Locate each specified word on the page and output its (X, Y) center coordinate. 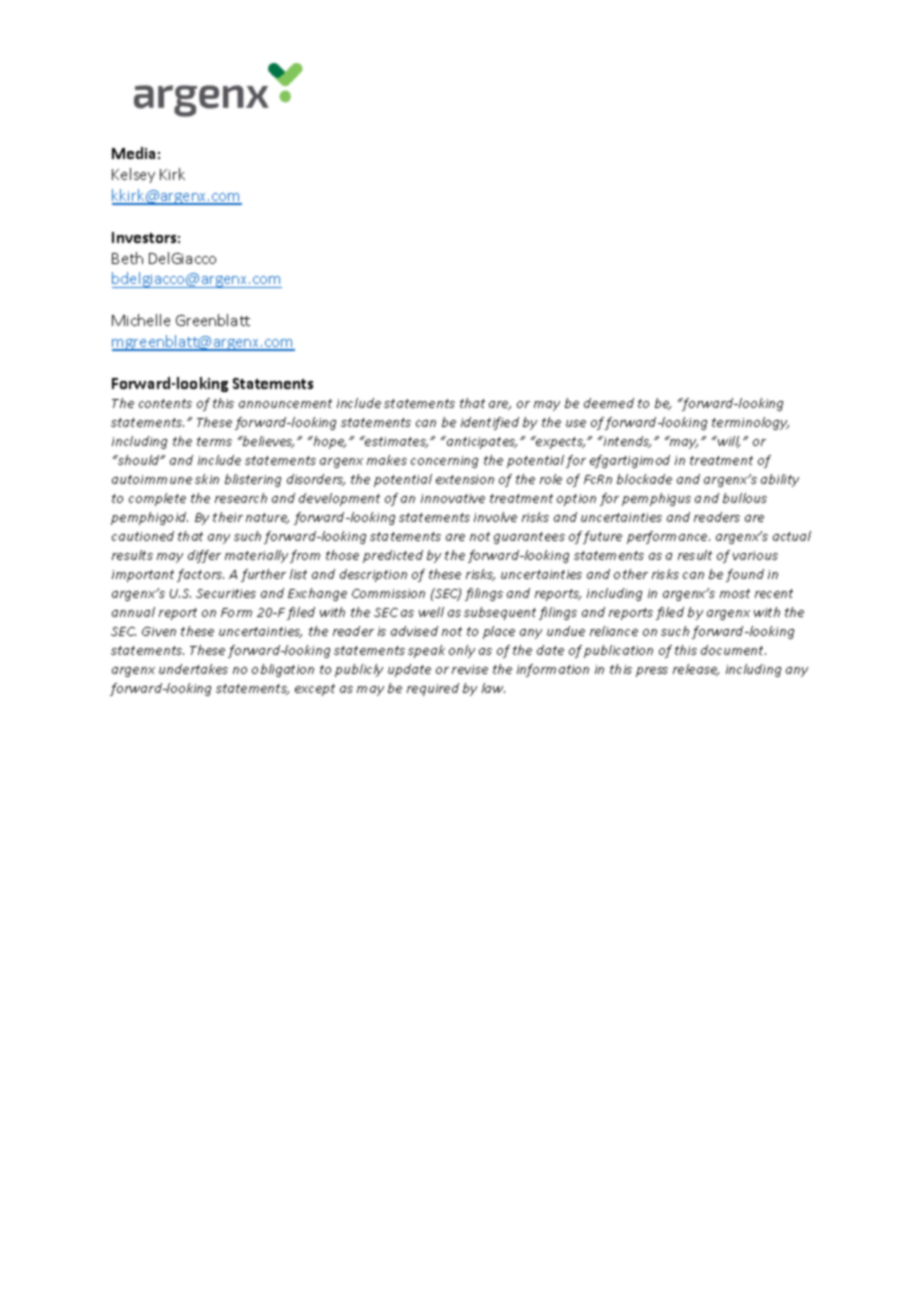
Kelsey (133, 175)
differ (204, 556)
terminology (750, 423)
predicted (393, 556)
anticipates (481, 442)
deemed (609, 403)
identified (490, 423)
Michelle (141, 320)
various (755, 555)
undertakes (193, 669)
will (728, 442)
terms (214, 441)
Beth (127, 258)
